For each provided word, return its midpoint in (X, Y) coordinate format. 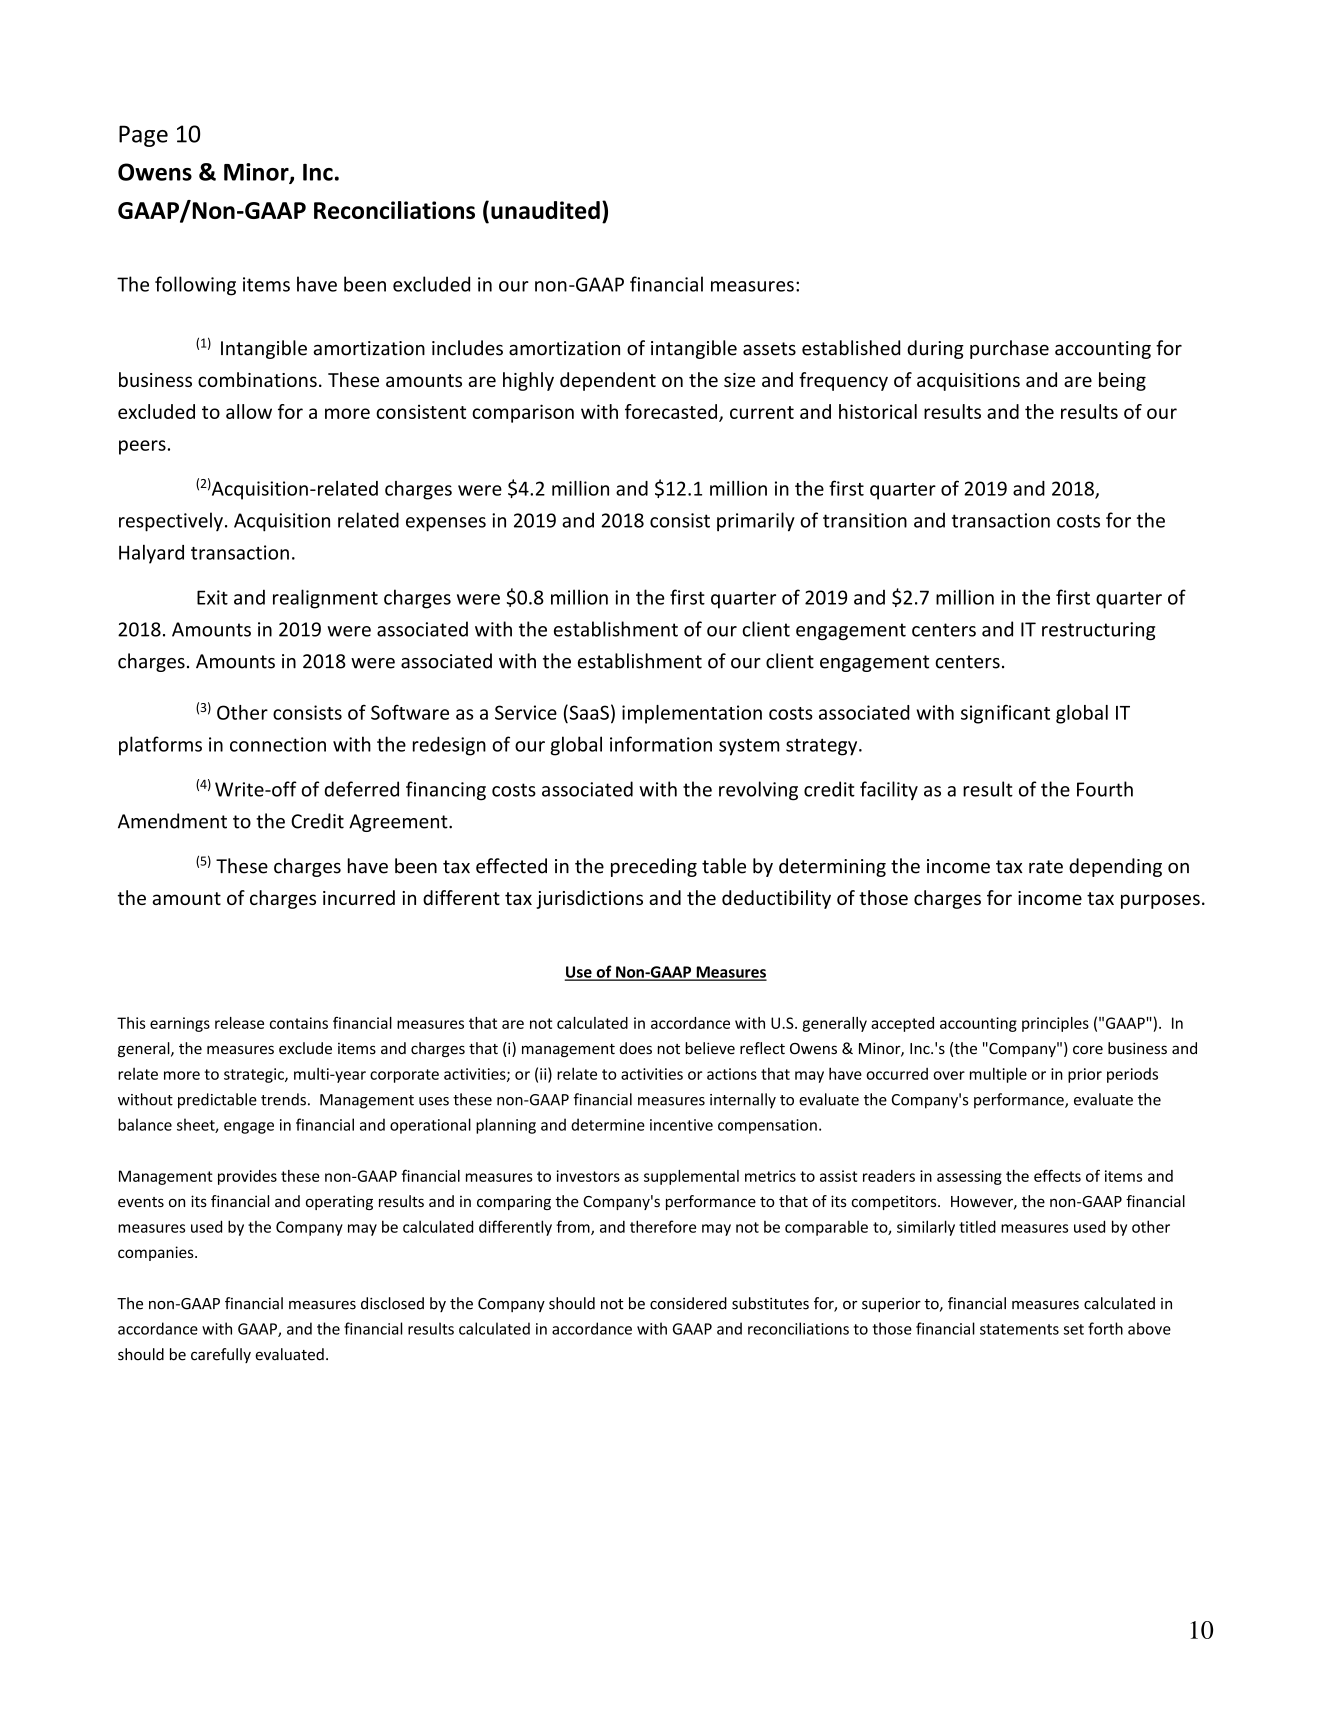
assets (769, 349)
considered (688, 1303)
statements (1019, 1329)
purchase (1009, 349)
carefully (221, 1355)
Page (143, 136)
